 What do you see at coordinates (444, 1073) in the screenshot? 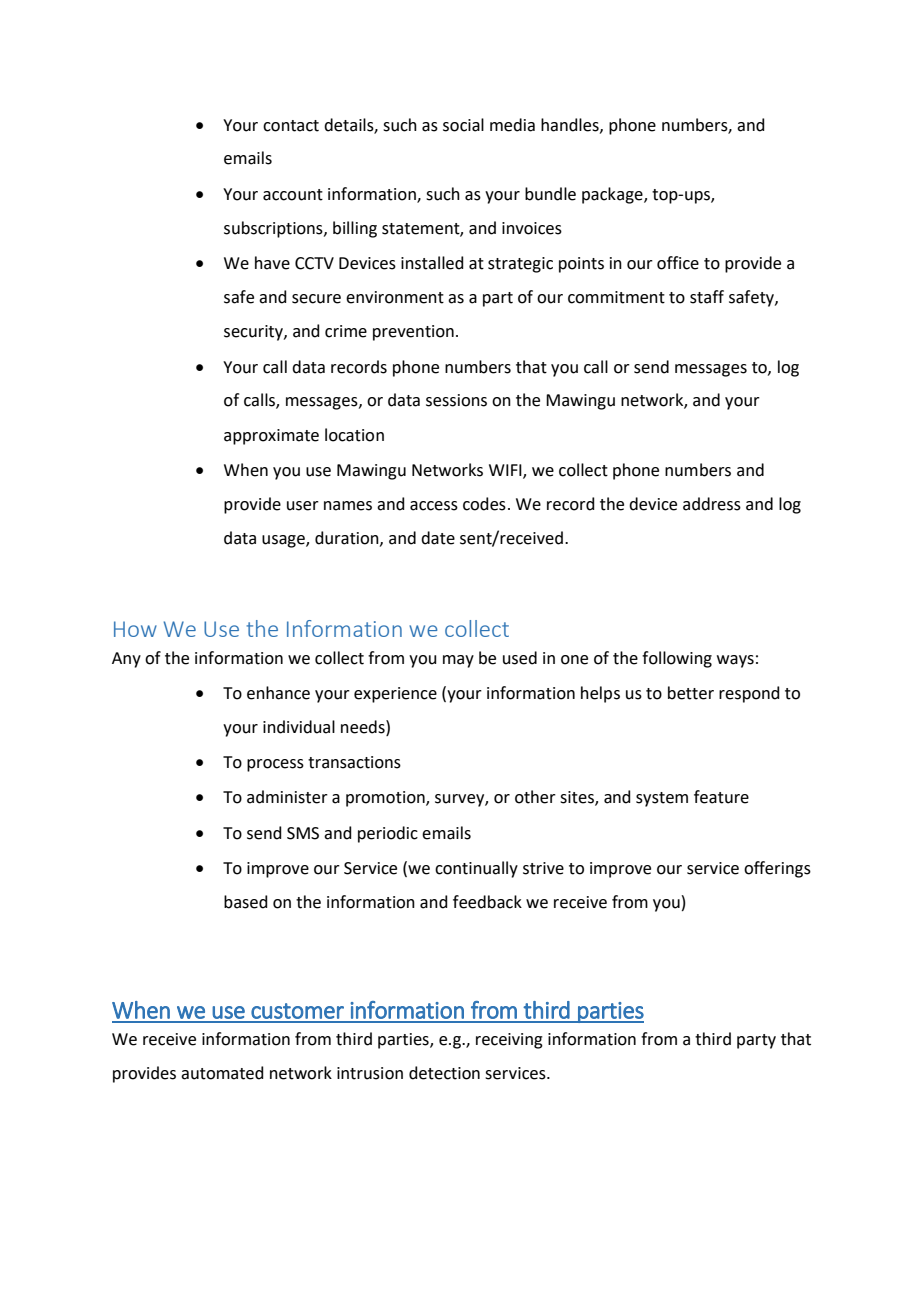
I see `detection` at bounding box center [444, 1073].
